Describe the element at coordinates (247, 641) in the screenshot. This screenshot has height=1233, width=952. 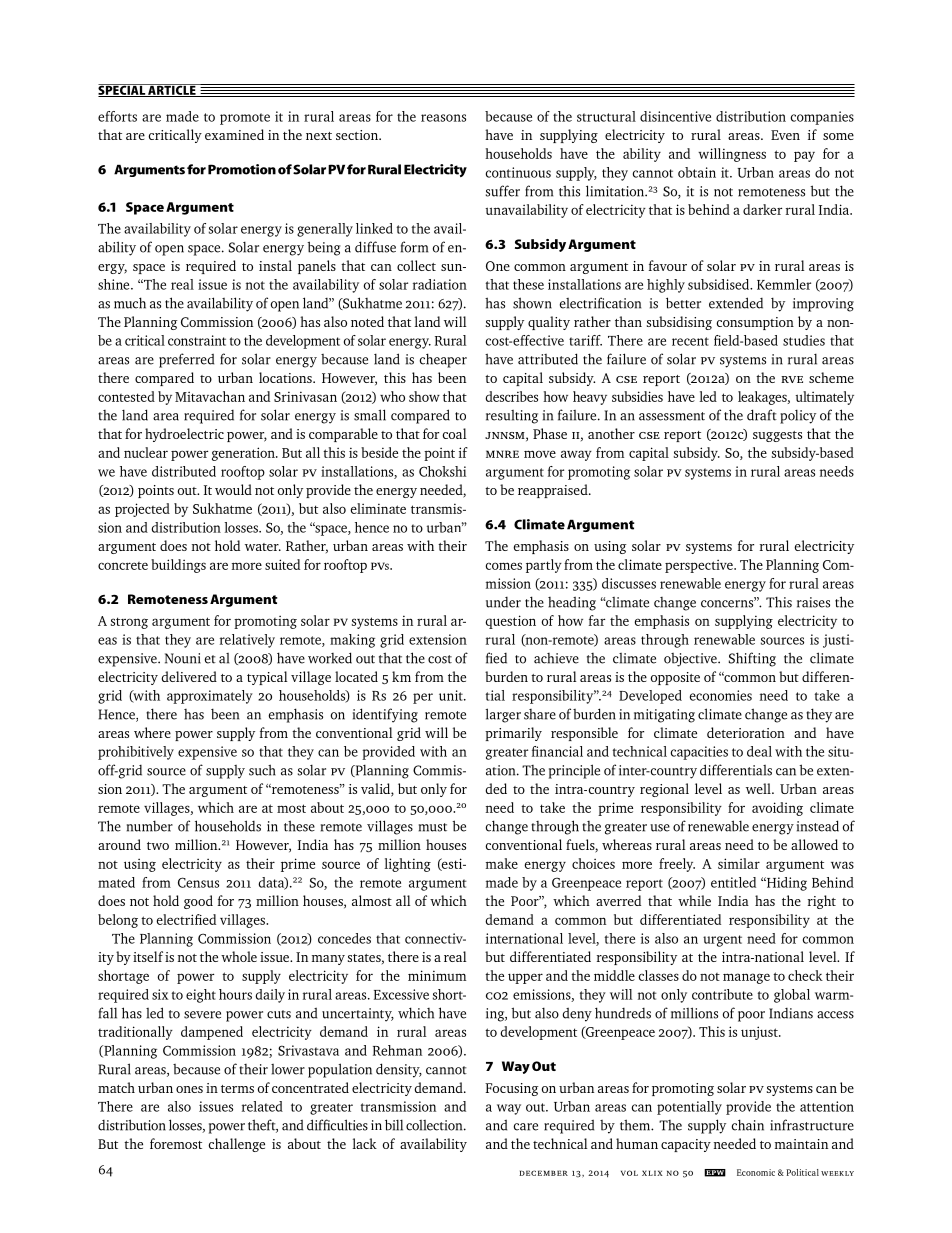
I see `relatively` at that location.
